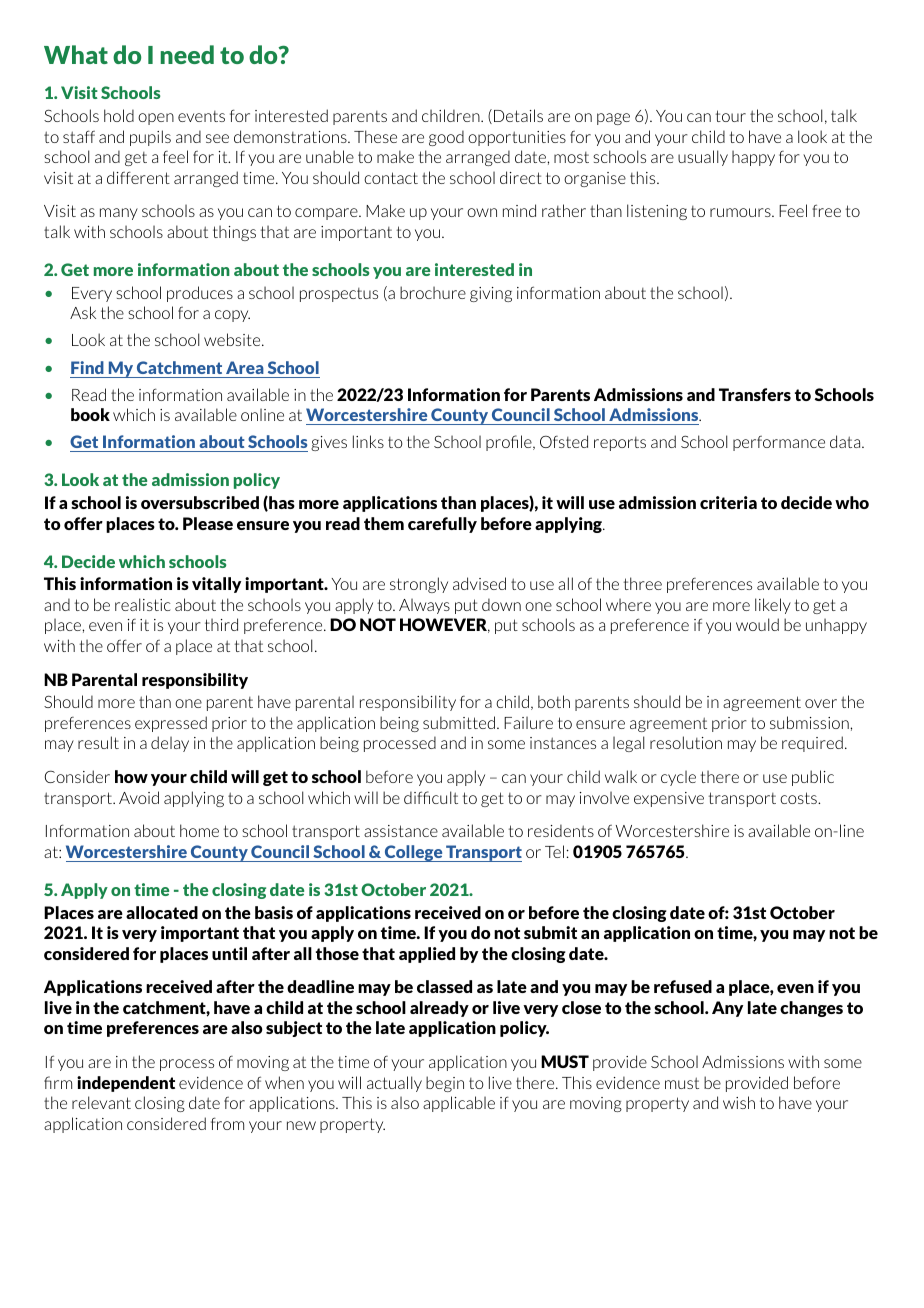 The image size is (924, 1308). I want to click on costs, so click(799, 798).
